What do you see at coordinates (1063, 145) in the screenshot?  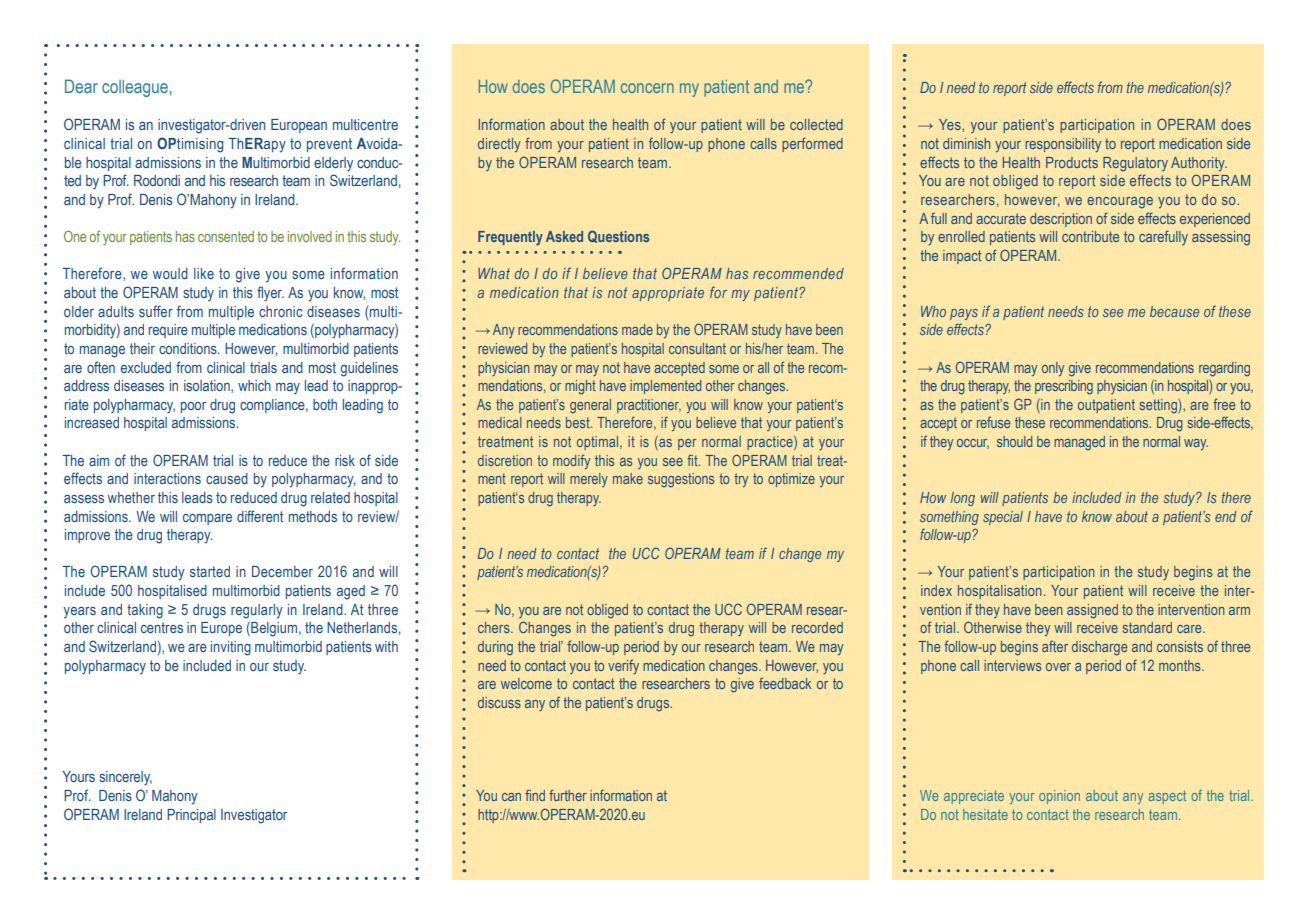 I see `responsibility` at bounding box center [1063, 145].
